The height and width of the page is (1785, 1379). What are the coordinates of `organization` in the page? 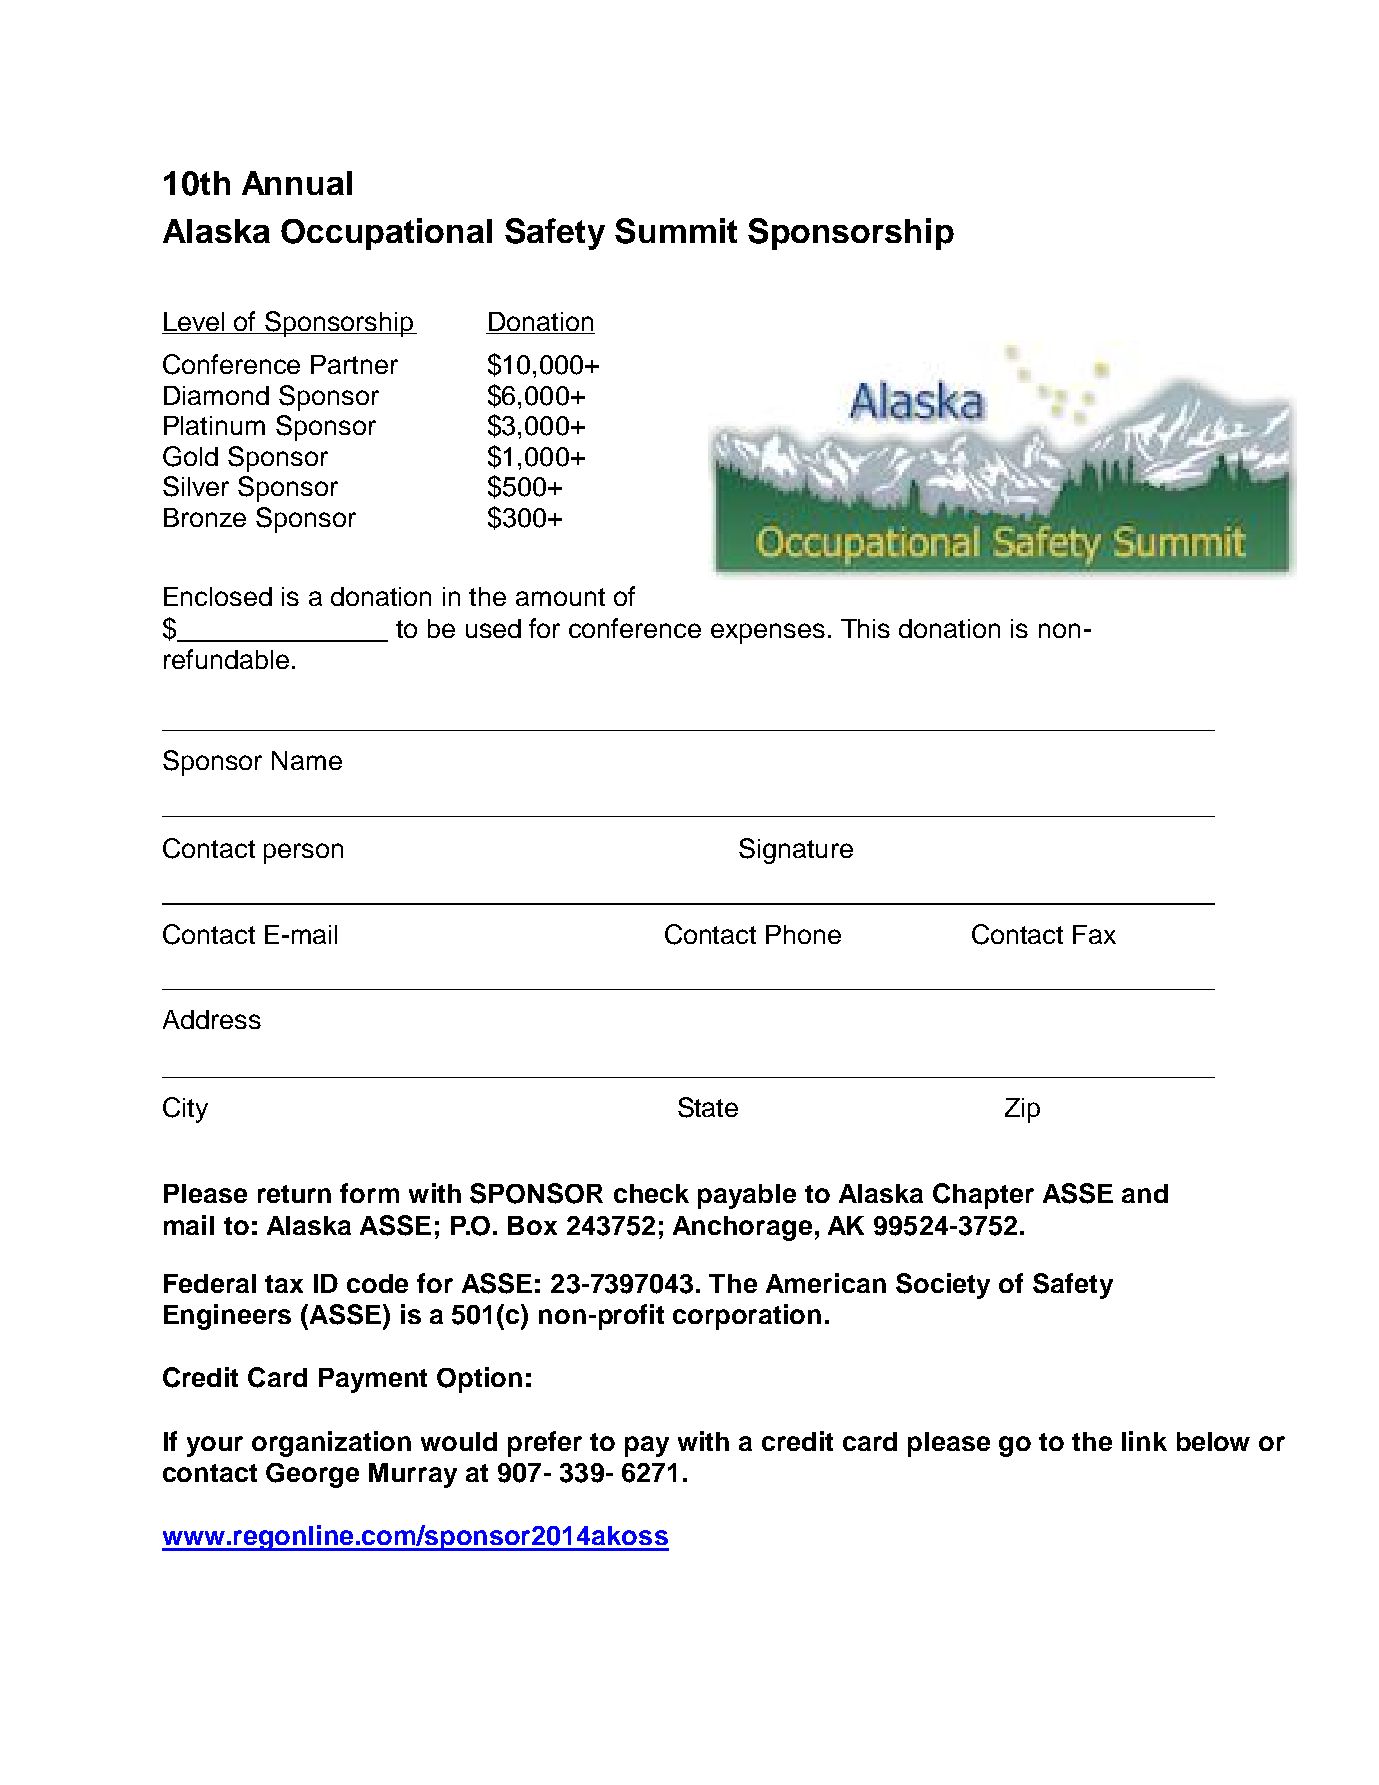 It's located at (331, 1444).
